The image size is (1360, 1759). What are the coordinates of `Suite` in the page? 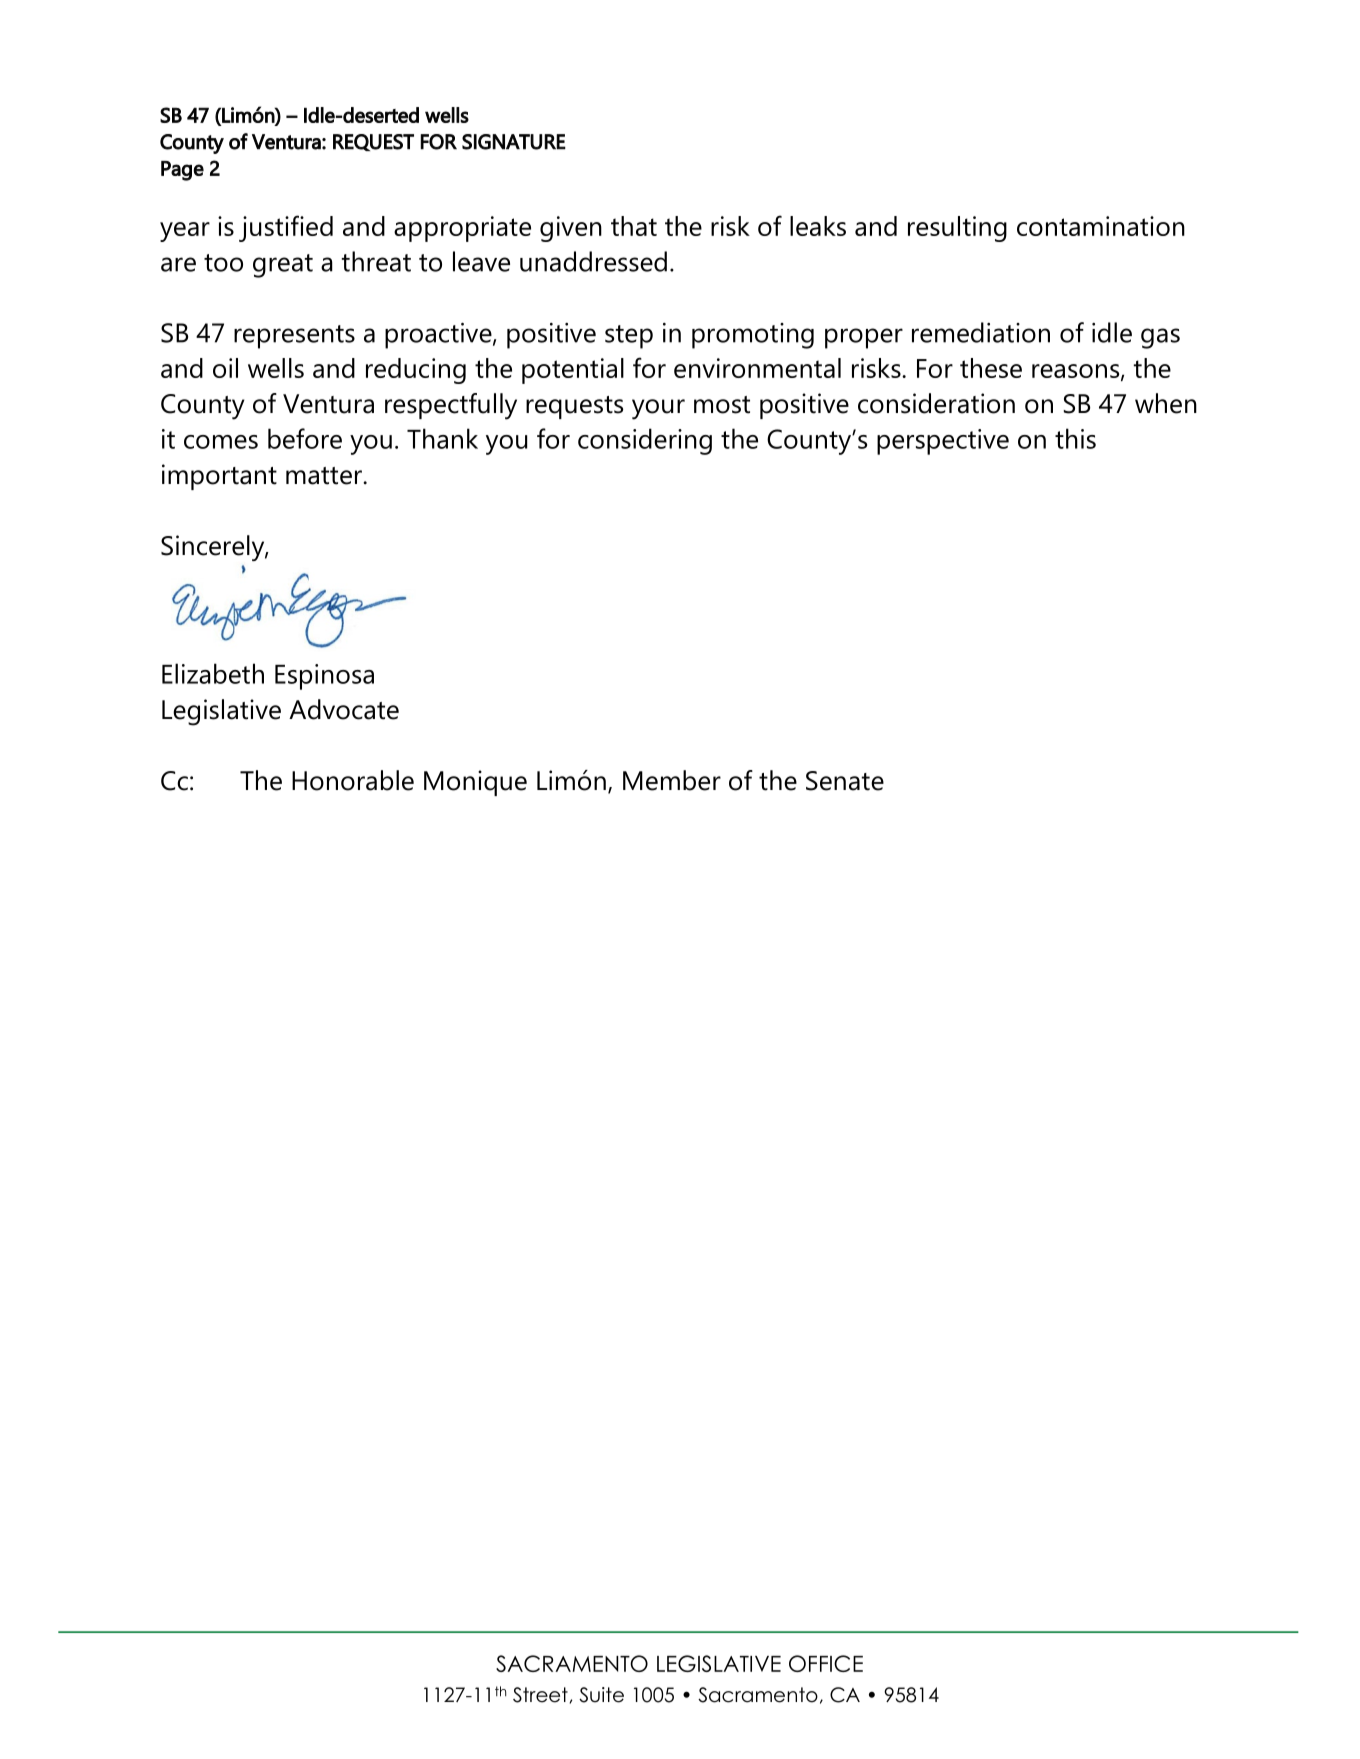 It's located at (601, 1695).
